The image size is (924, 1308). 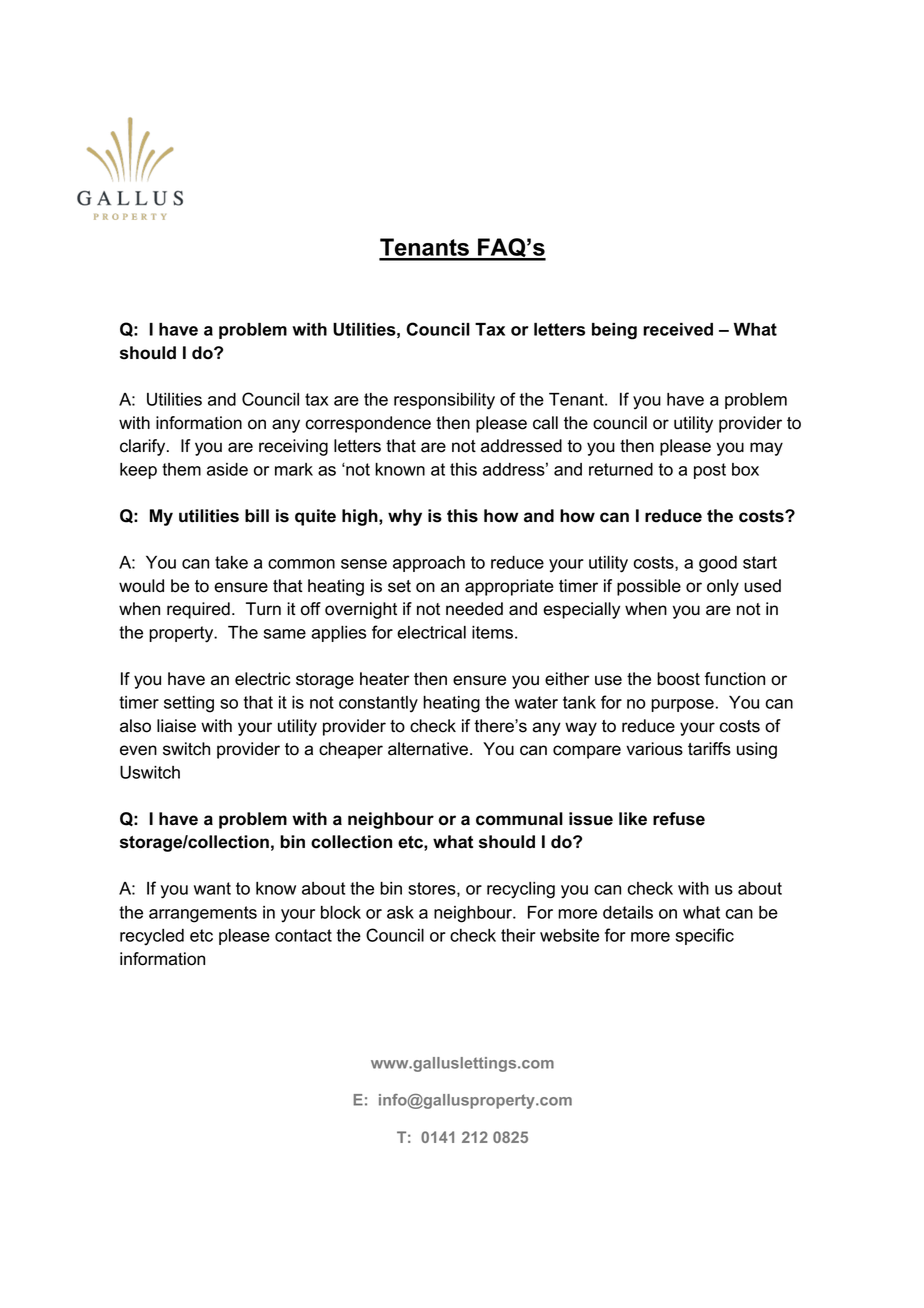 I want to click on responsibility, so click(x=444, y=401).
